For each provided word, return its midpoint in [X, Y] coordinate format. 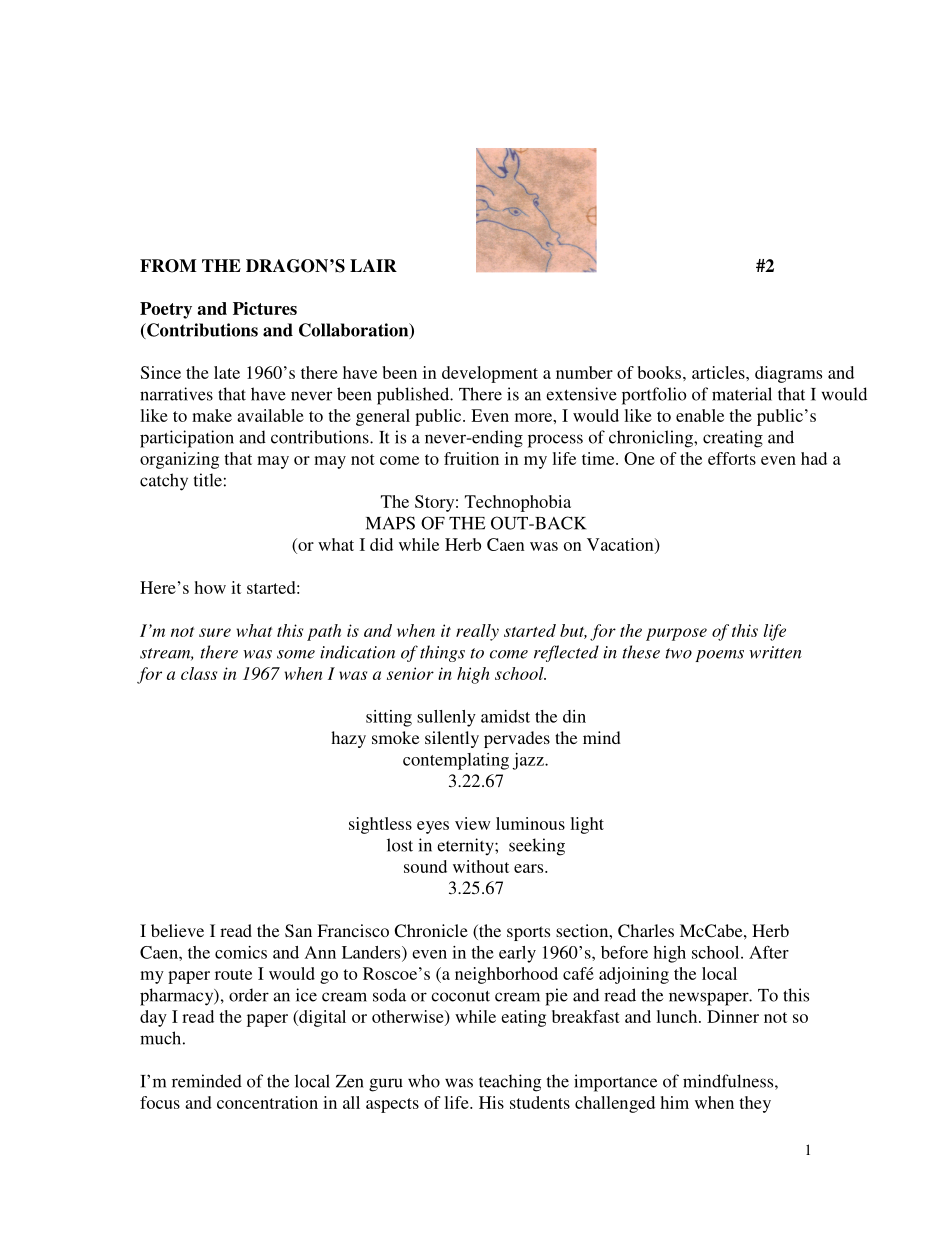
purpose [676, 634]
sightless [380, 825]
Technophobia [518, 503]
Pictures [265, 308]
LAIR [373, 265]
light [587, 825]
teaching [510, 1083]
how [210, 587]
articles [719, 372]
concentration [267, 1102]
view [472, 823]
